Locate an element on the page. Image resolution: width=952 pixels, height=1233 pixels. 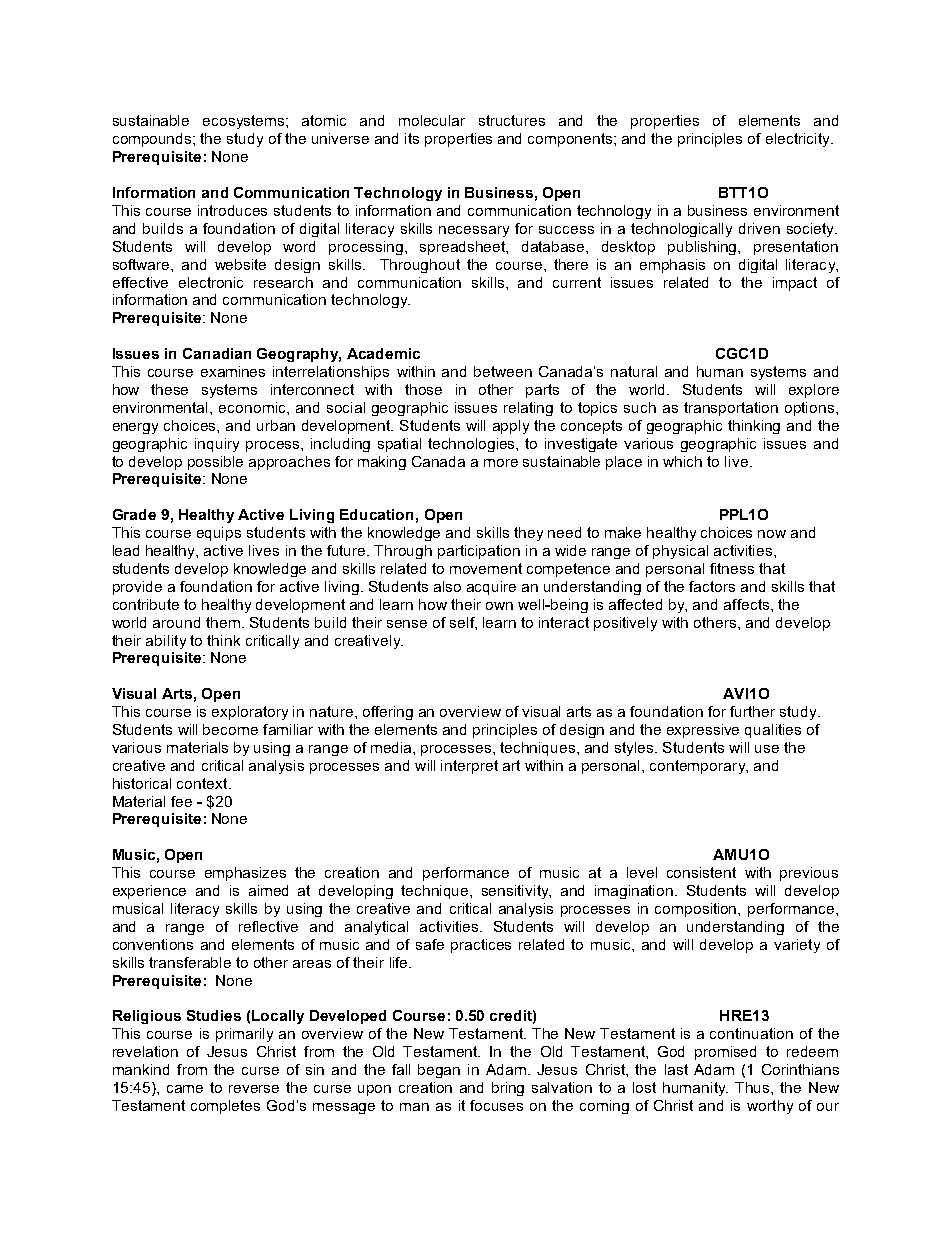
impact is located at coordinates (795, 284).
